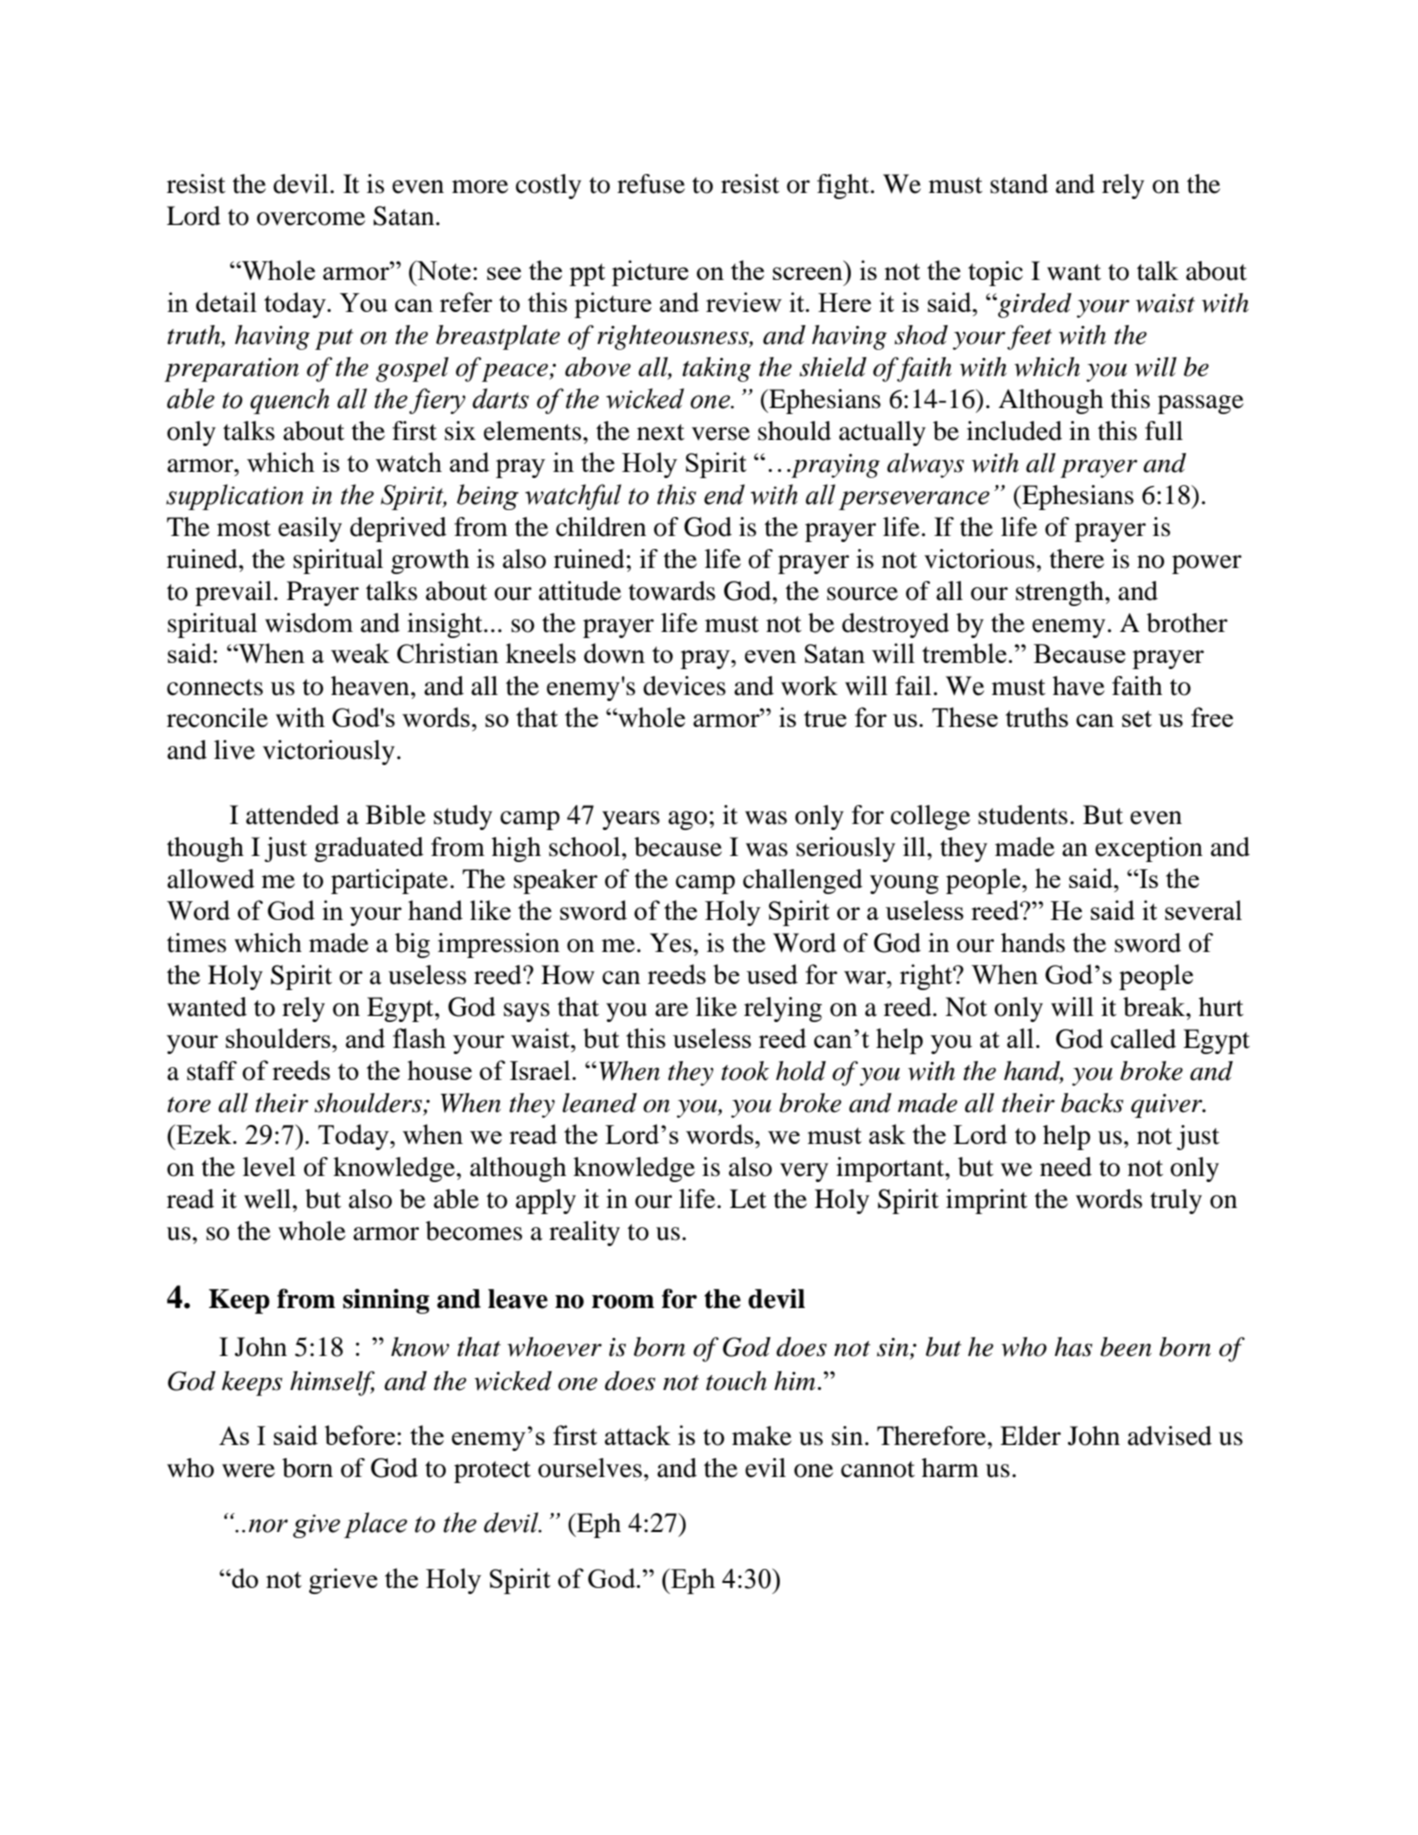 The width and height of the screenshot is (1418, 1835). I want to click on took, so click(745, 1071).
